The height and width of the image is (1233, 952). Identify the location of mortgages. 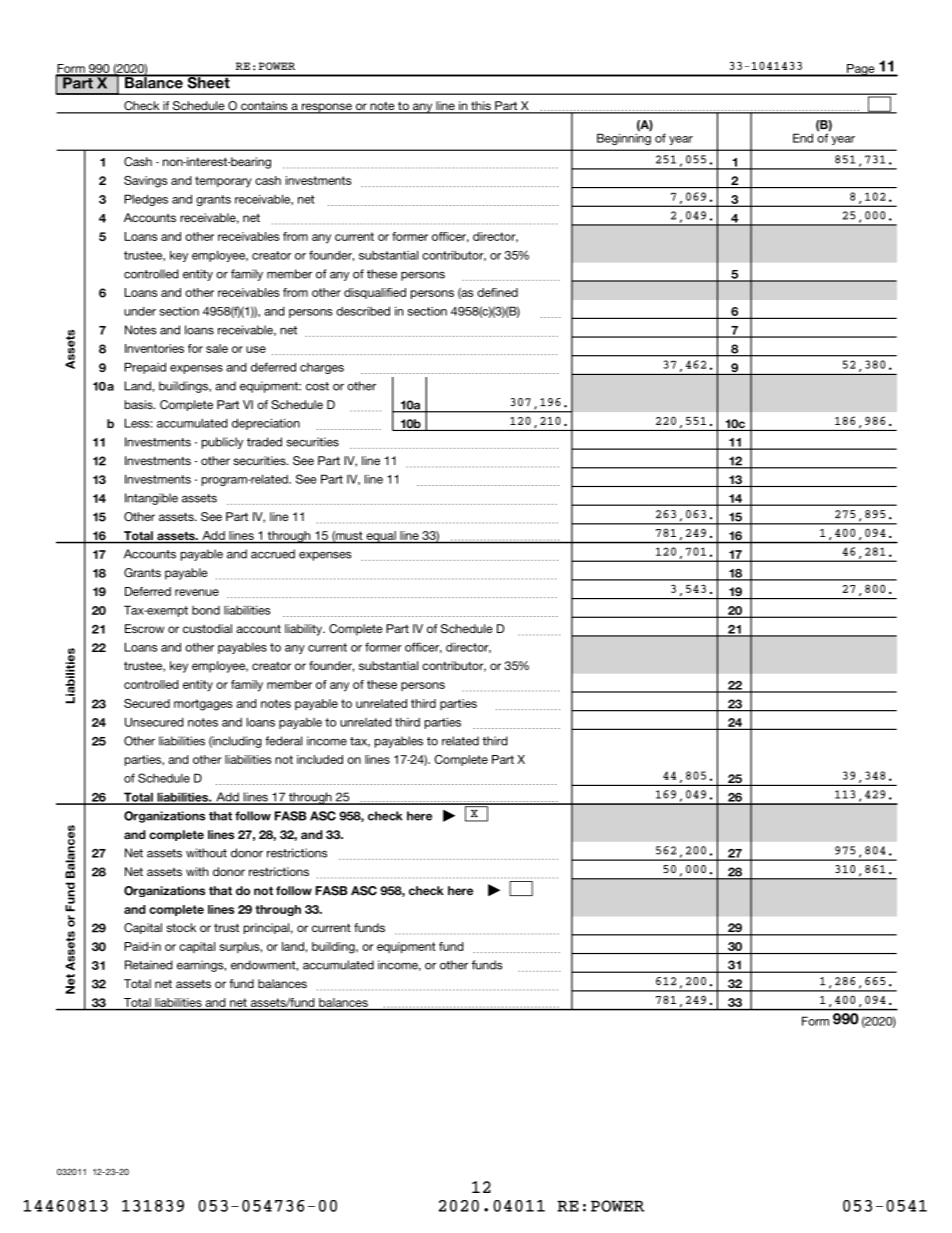
(203, 705).
